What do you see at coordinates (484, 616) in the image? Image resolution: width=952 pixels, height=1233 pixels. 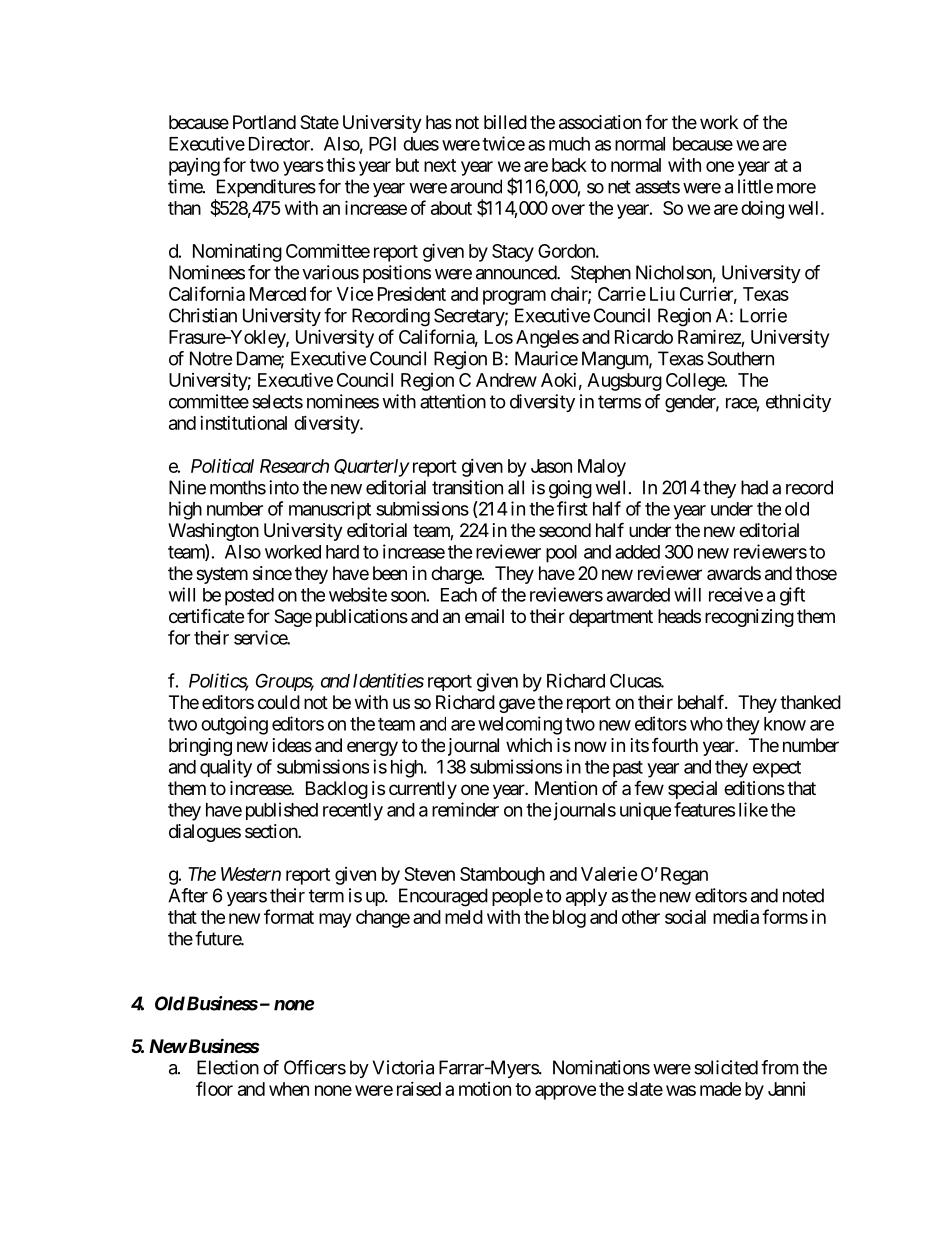 I see `email` at bounding box center [484, 616].
